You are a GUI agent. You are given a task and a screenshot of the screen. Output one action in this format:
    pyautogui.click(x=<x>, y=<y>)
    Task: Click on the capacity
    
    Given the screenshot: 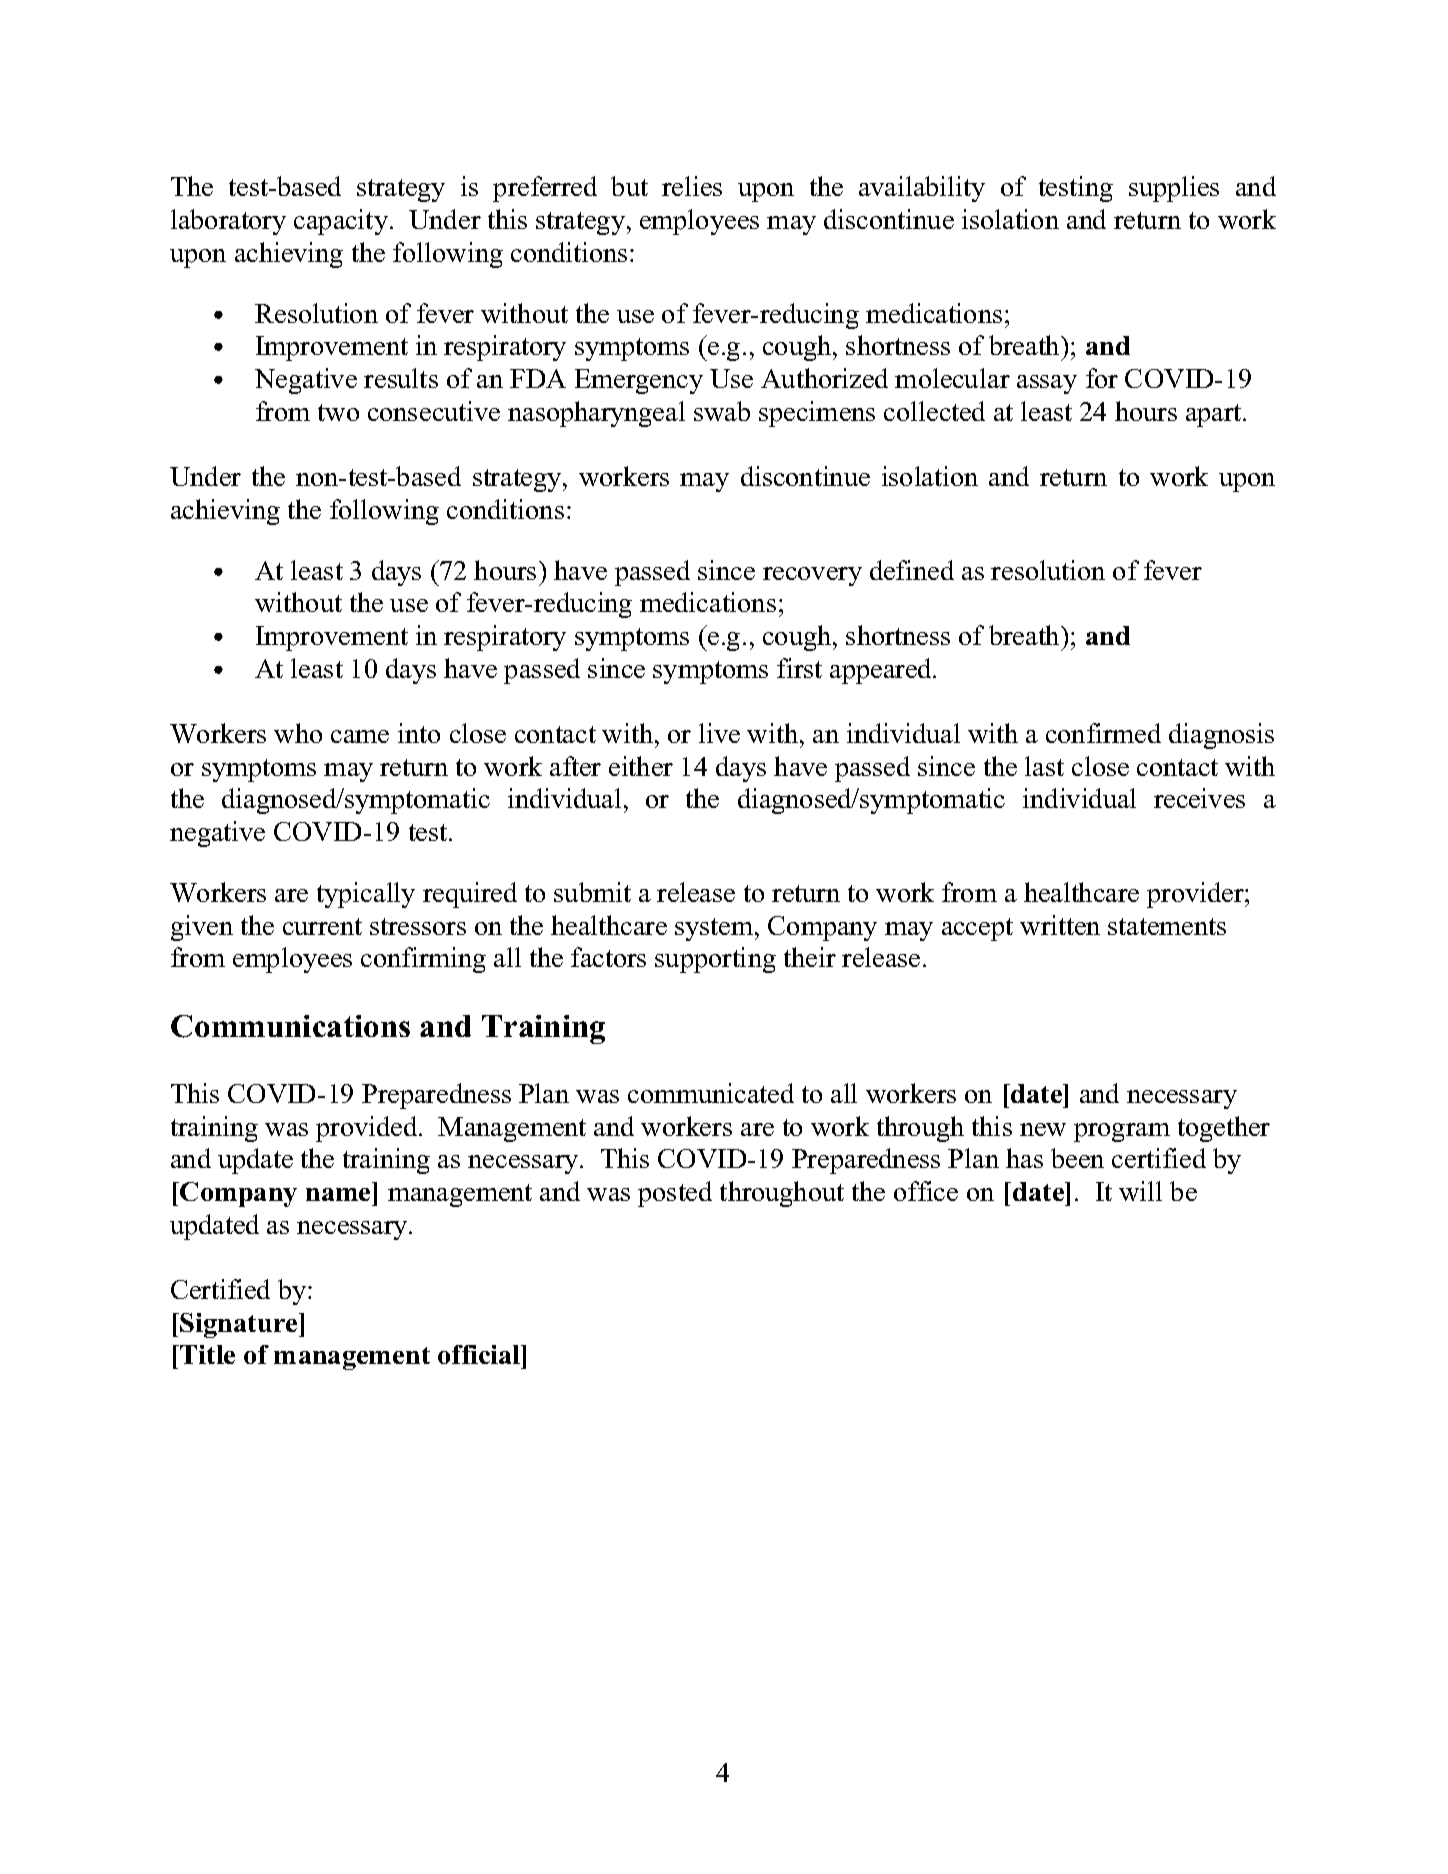 What is the action you would take?
    pyautogui.click(x=341, y=222)
